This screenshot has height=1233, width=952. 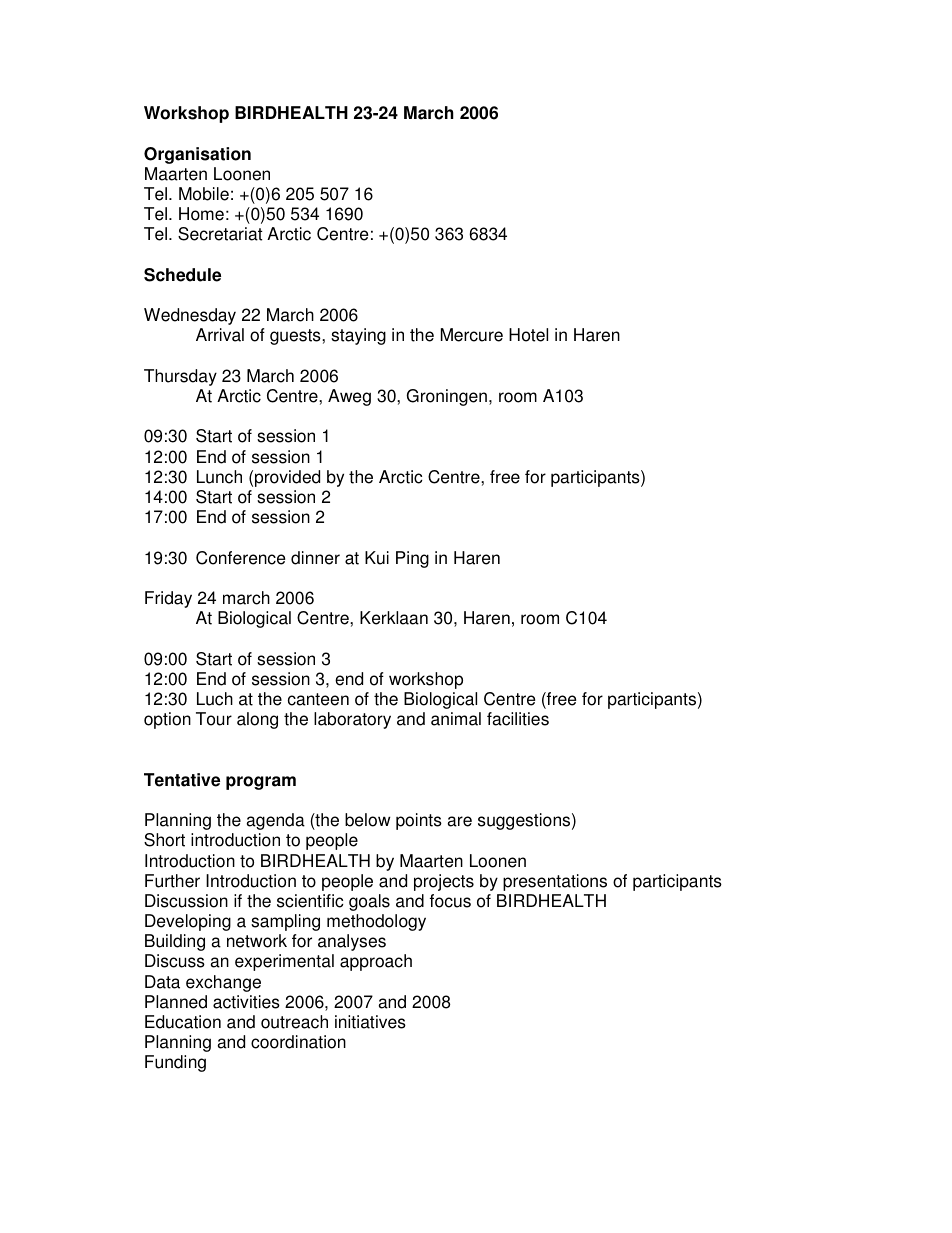 I want to click on Mobile, so click(x=204, y=194).
